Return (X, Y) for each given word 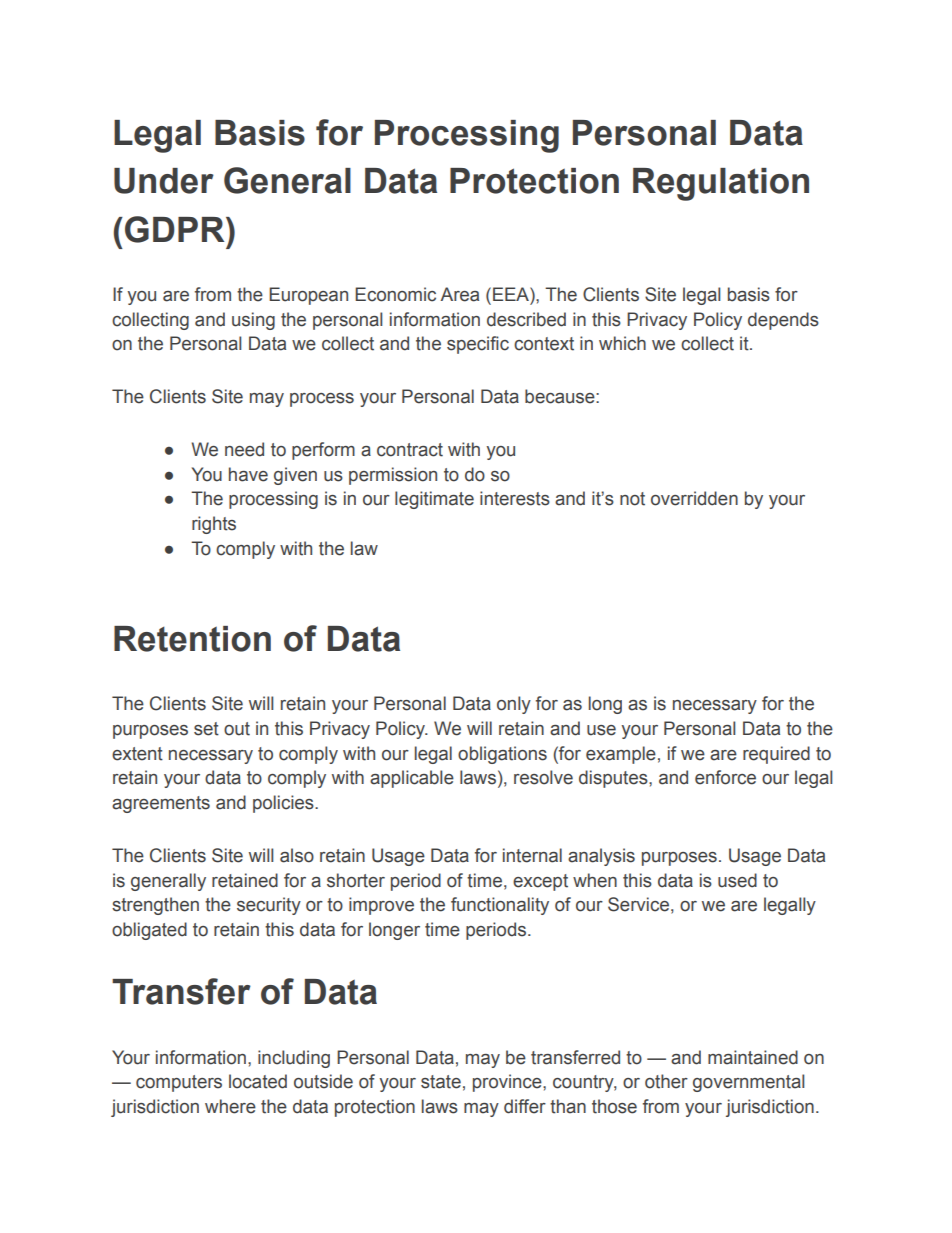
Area (459, 294)
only (514, 705)
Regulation (721, 184)
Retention (192, 639)
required (776, 755)
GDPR (176, 229)
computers (179, 1083)
